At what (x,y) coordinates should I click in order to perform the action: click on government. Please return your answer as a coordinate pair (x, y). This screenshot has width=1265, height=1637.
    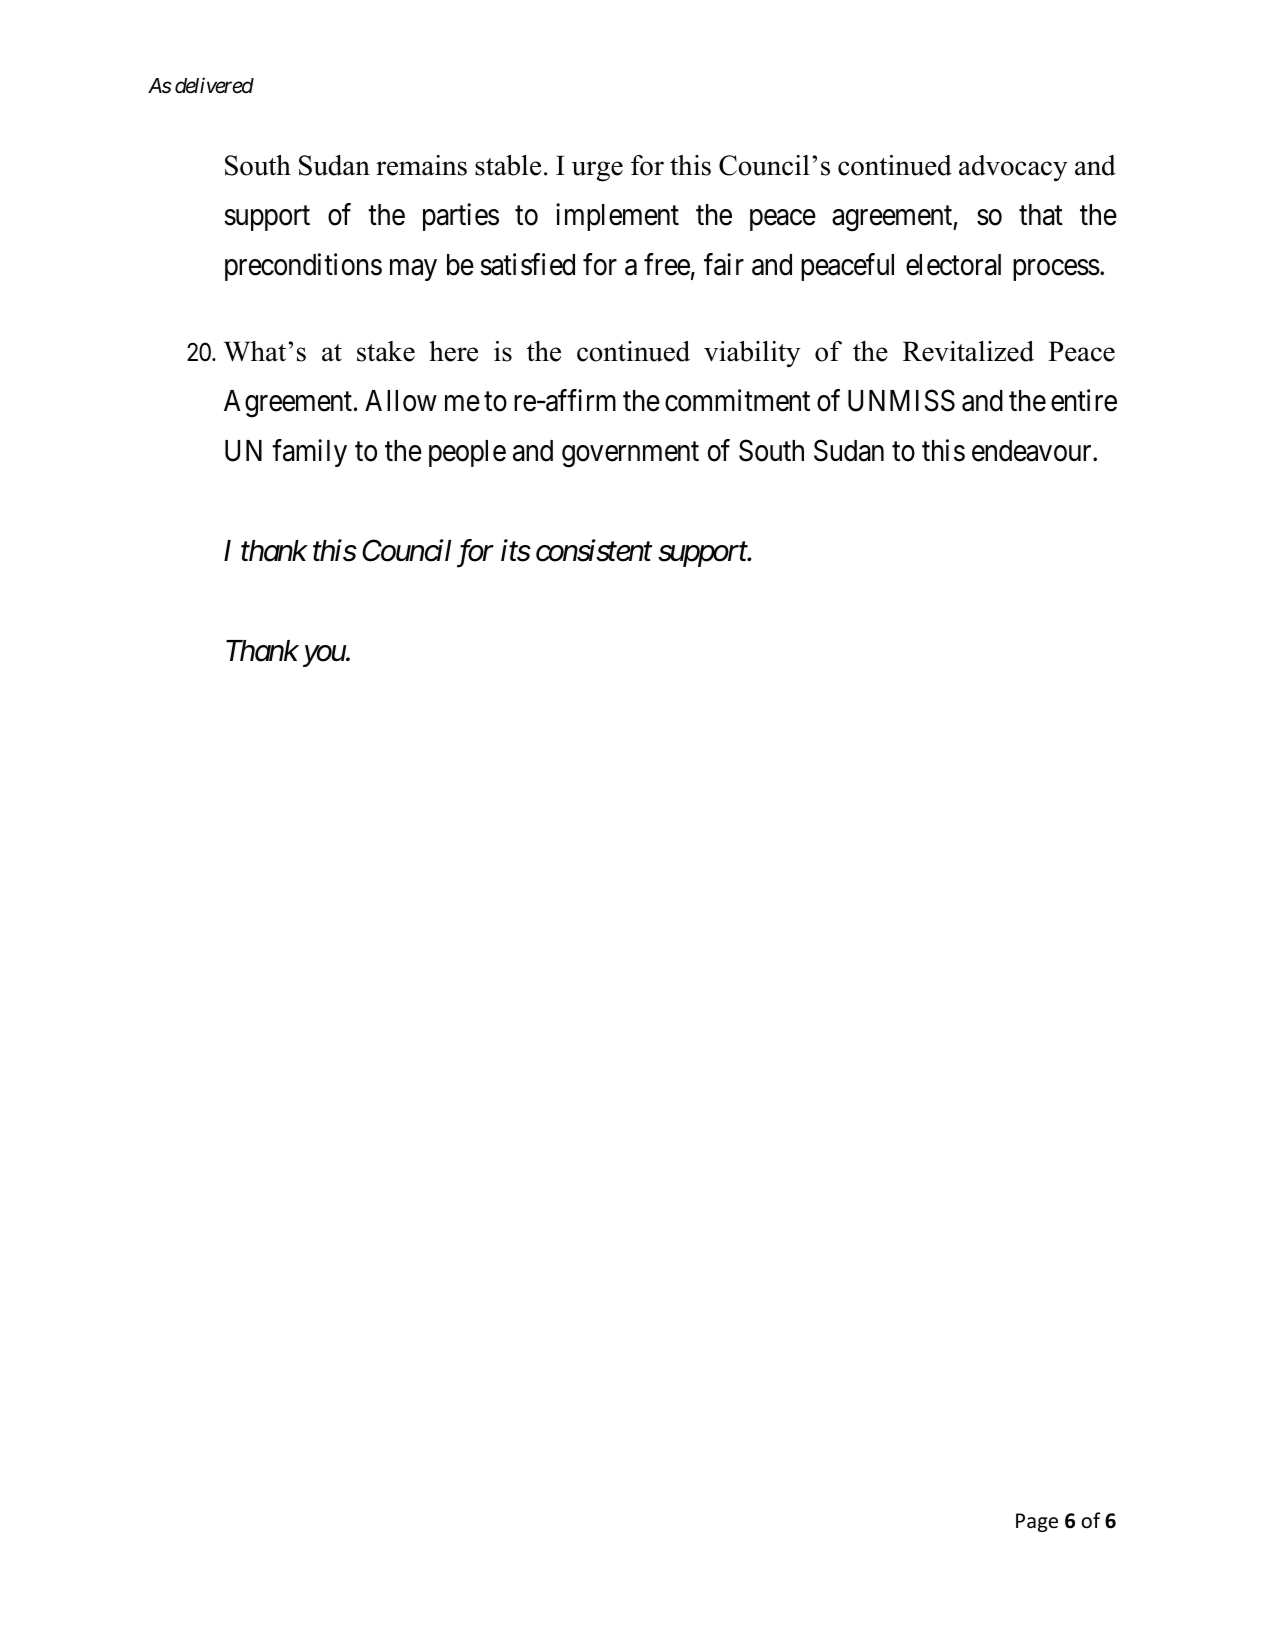
    Looking at the image, I should click on (630, 455).
